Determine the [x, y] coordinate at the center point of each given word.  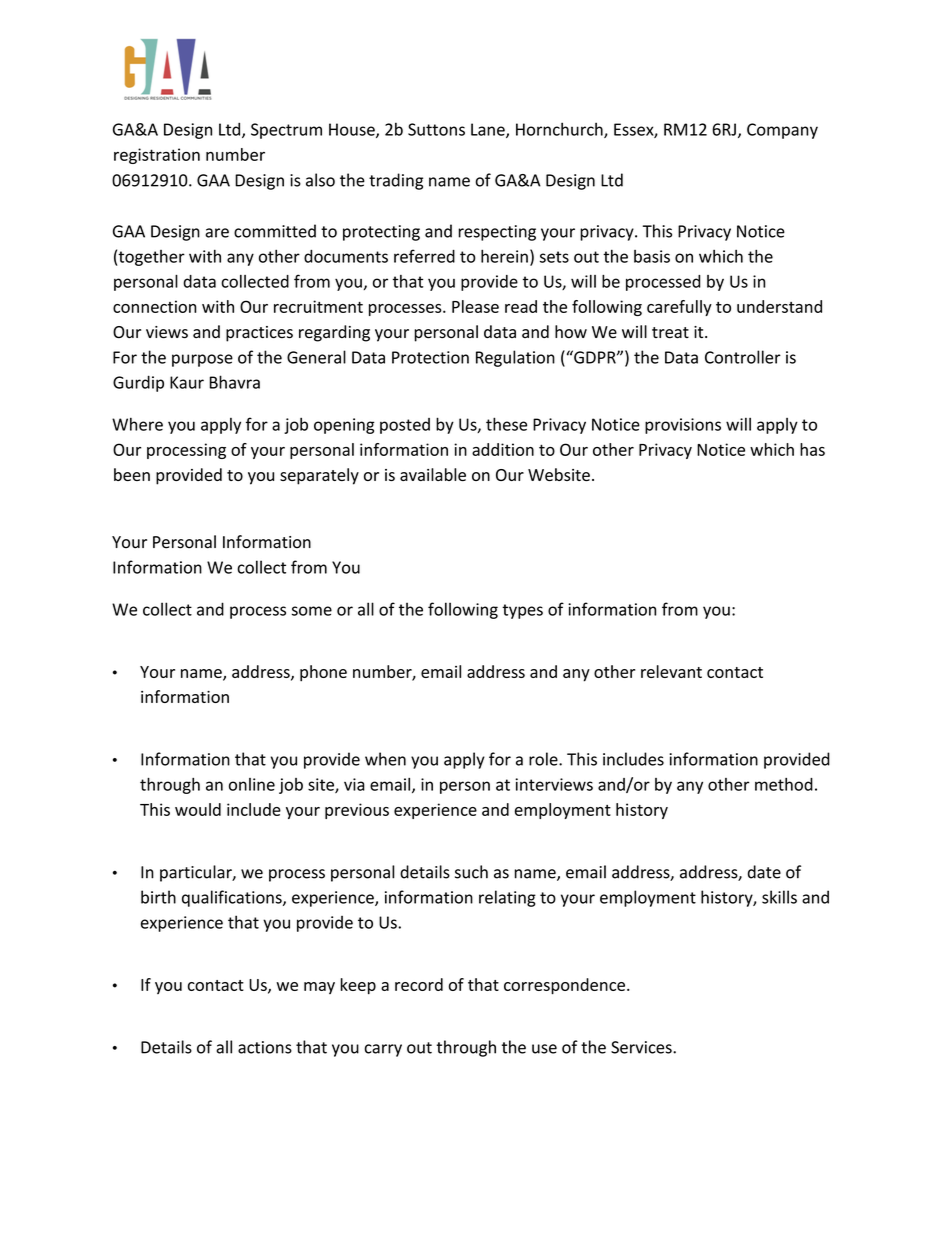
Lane [489, 130]
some [312, 611]
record [419, 984]
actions [265, 1047]
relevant [671, 671]
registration [157, 156]
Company [782, 131]
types [522, 611]
